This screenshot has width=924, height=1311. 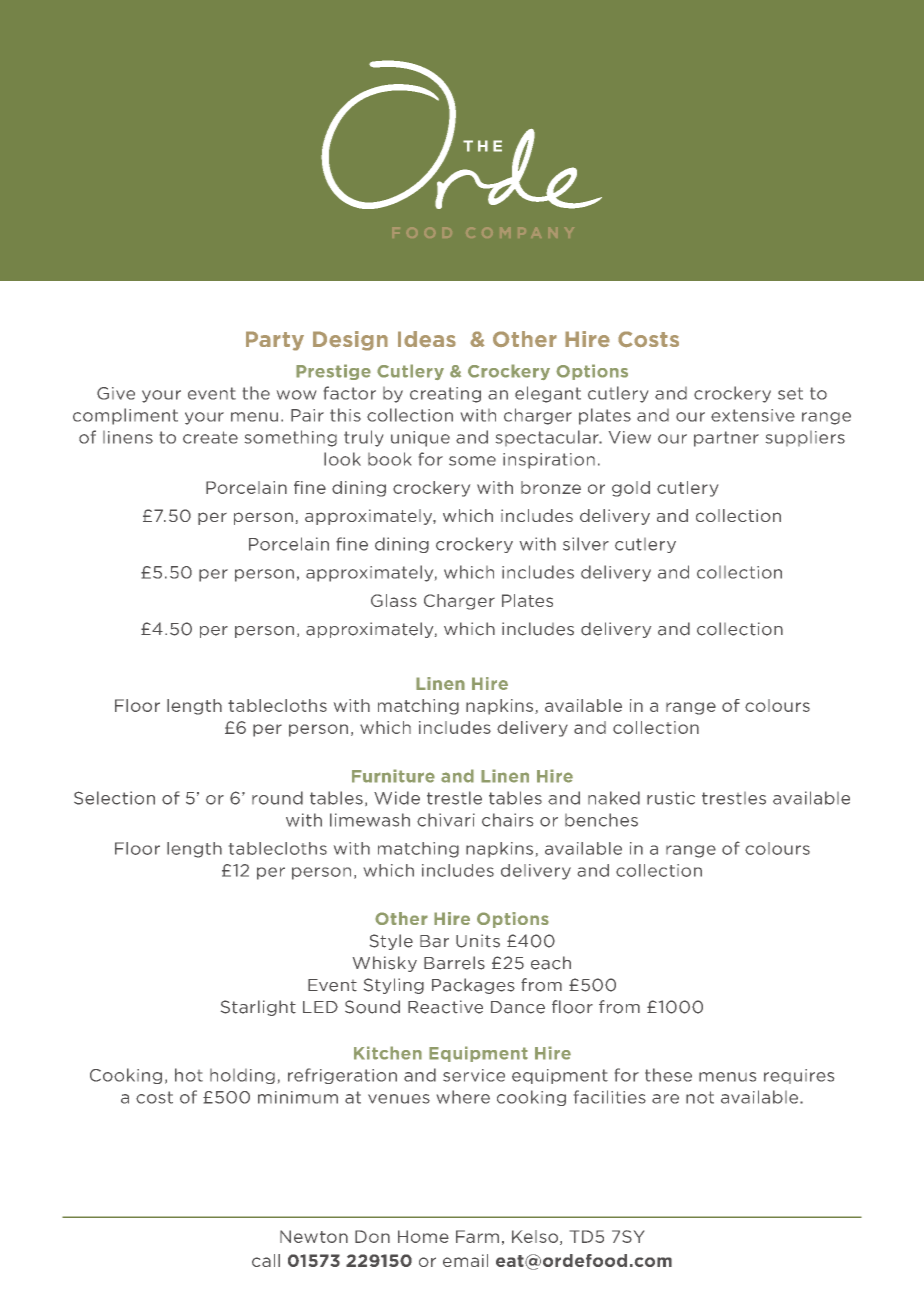 What do you see at coordinates (445, 395) in the screenshot?
I see `creating` at bounding box center [445, 395].
